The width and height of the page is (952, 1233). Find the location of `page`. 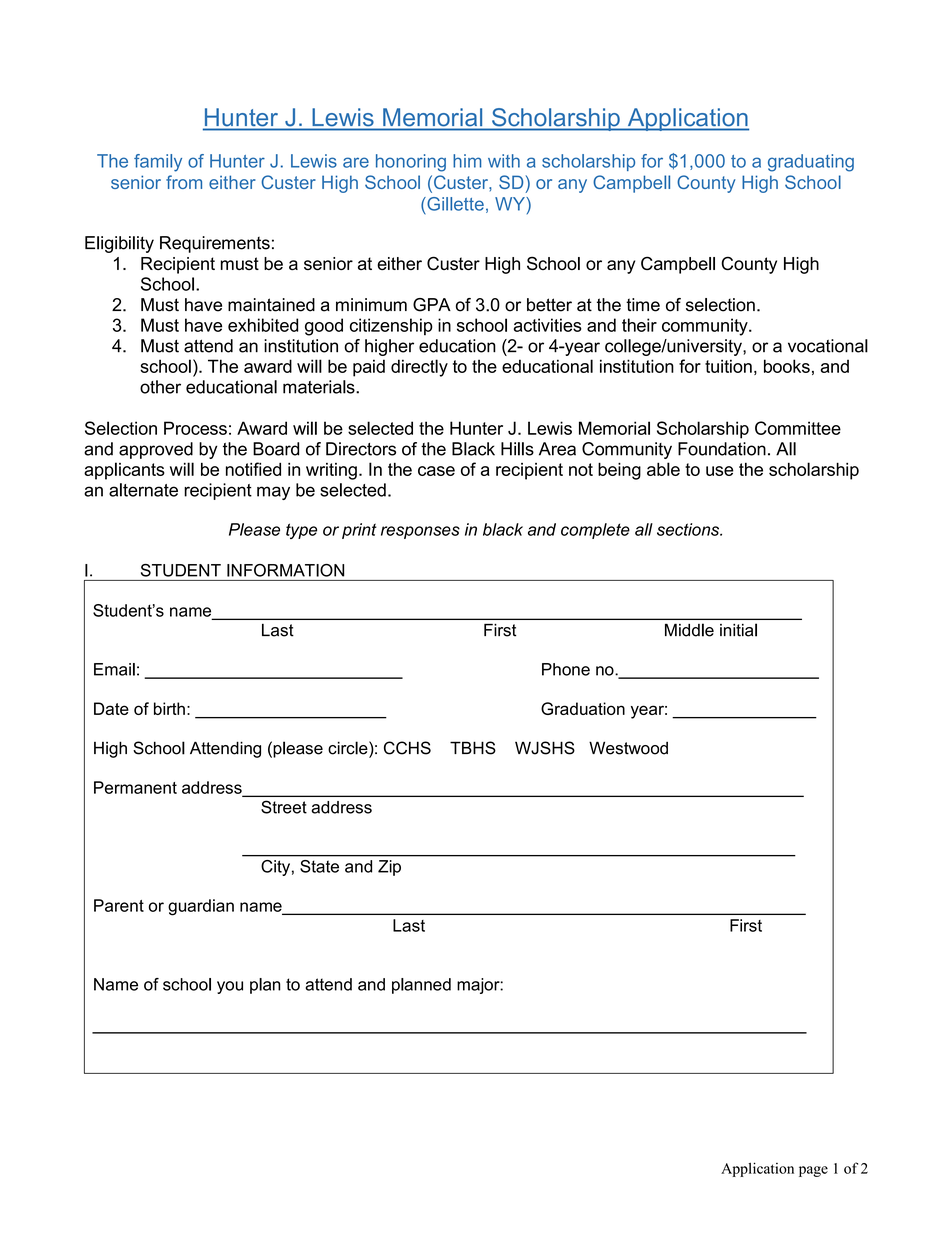

page is located at coordinates (813, 1171).
